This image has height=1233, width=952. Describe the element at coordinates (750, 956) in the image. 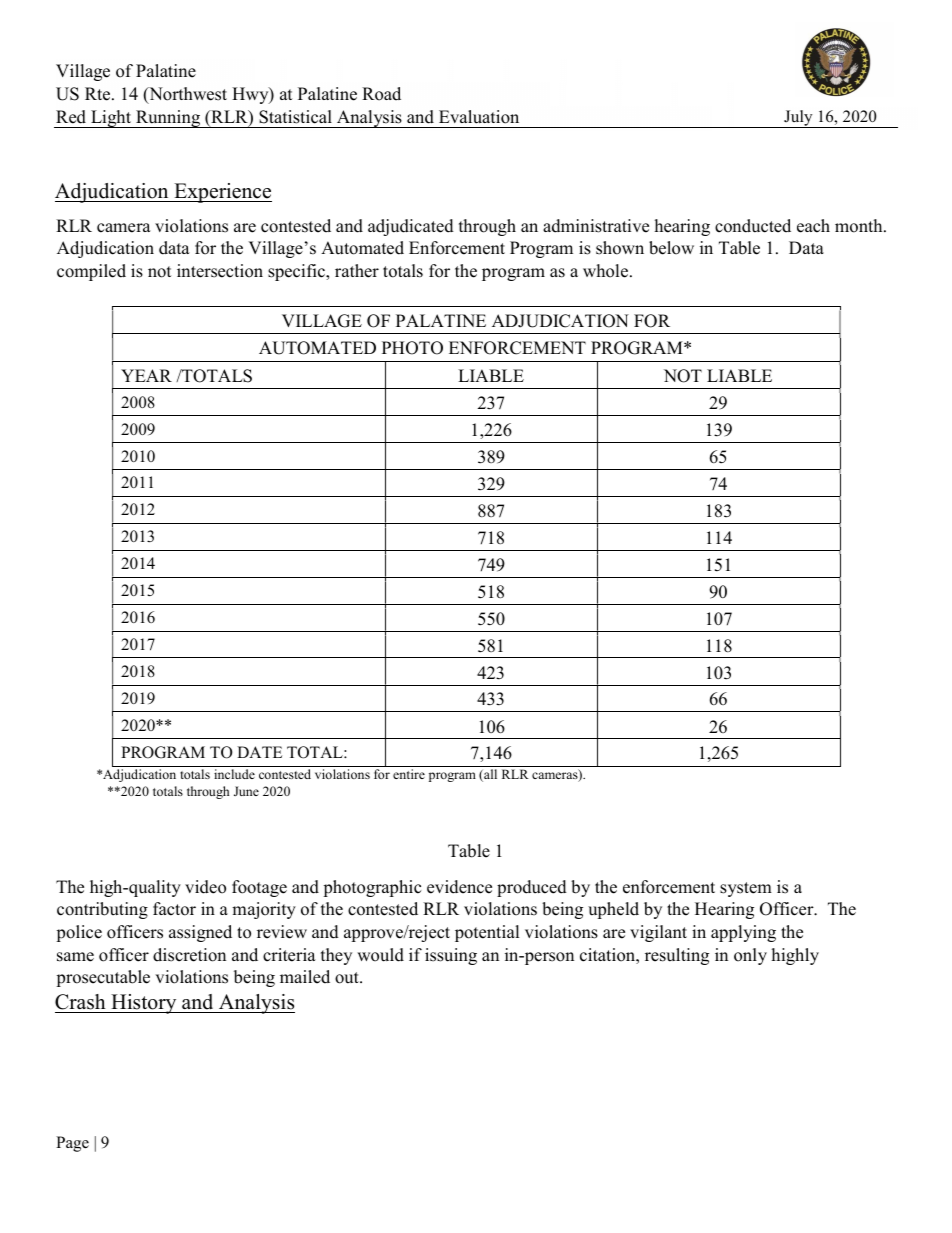

I see `only` at that location.
